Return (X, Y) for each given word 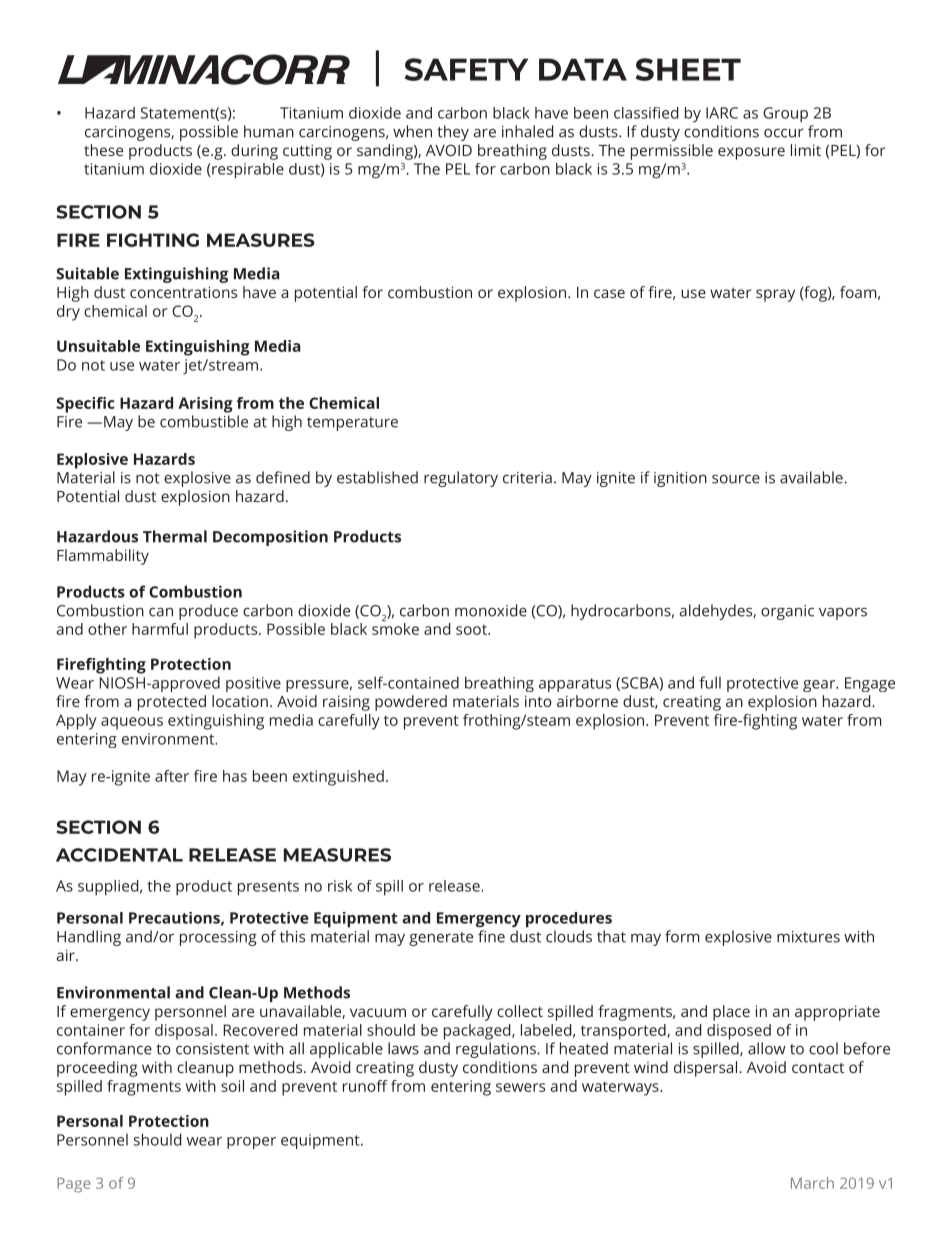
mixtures (808, 937)
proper (251, 1143)
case (609, 293)
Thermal (175, 536)
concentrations (183, 292)
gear (820, 686)
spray (775, 295)
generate (441, 939)
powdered (411, 703)
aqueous (132, 723)
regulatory (461, 479)
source (736, 479)
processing (218, 938)
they (453, 133)
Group (785, 114)
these (103, 150)
